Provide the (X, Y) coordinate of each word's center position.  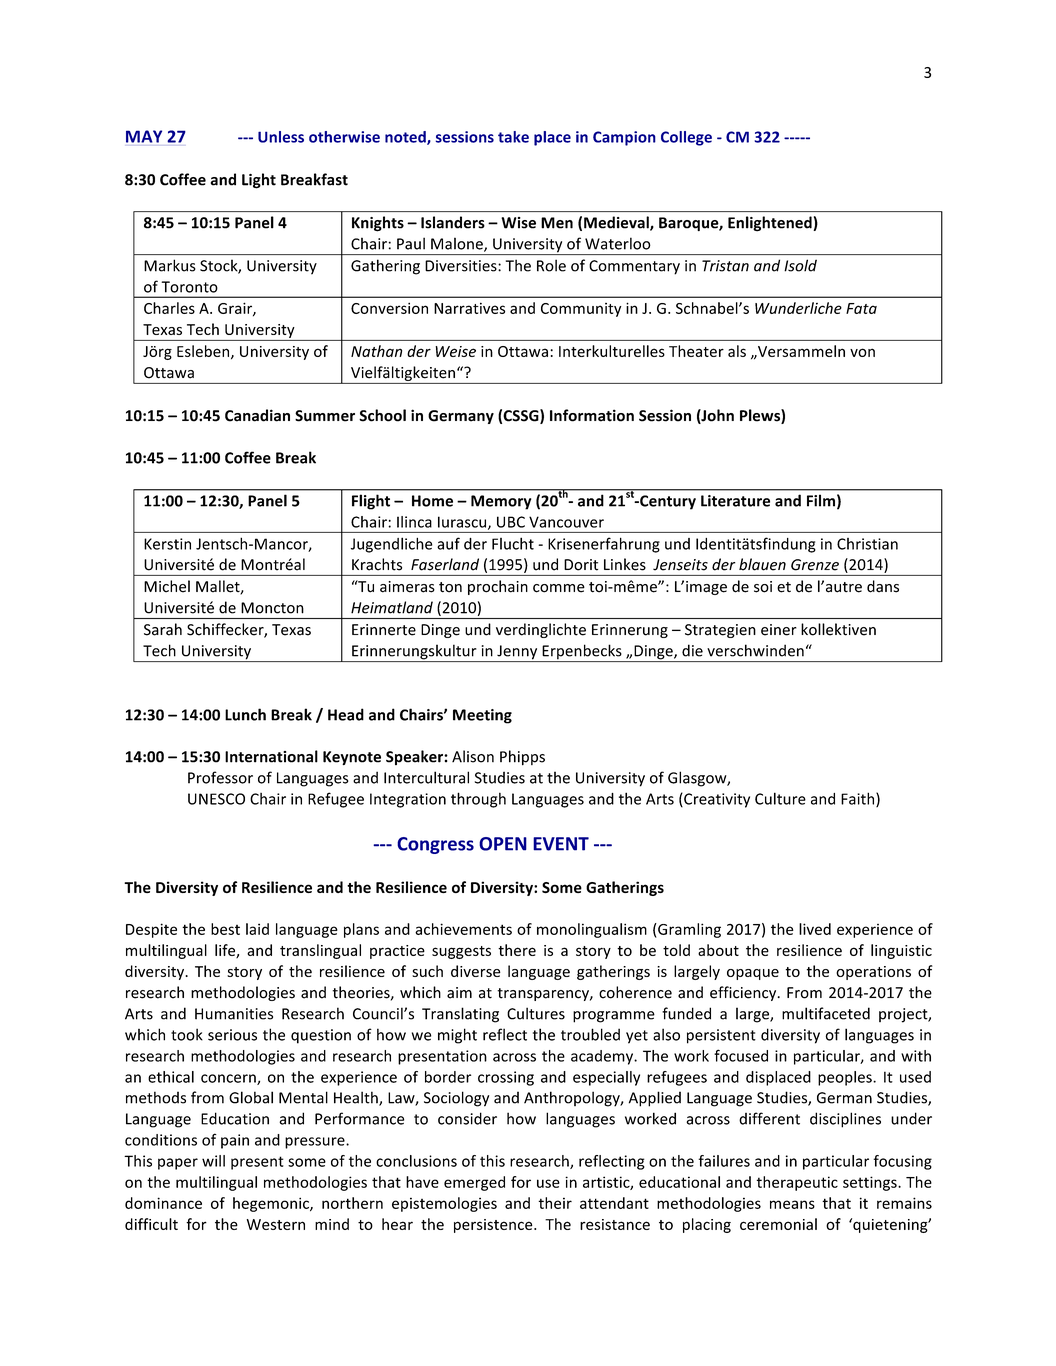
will (213, 1161)
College (686, 138)
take (513, 137)
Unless (281, 137)
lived (815, 929)
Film (821, 500)
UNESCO (216, 799)
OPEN (503, 844)
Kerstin (167, 544)
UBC (511, 522)
